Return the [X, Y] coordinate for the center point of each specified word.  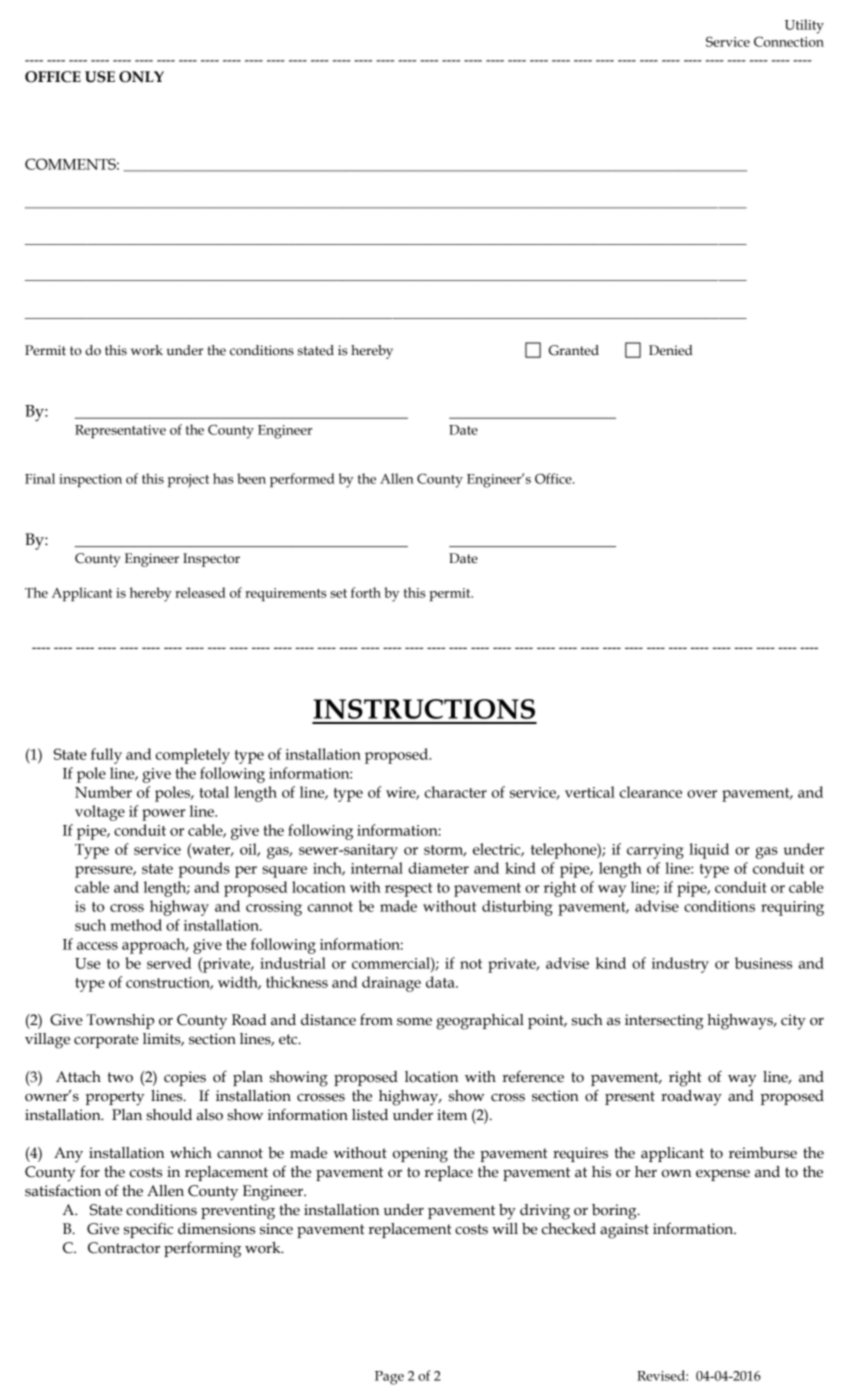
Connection [789, 41]
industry [680, 965]
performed [302, 480]
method [136, 925]
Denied [671, 350]
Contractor [124, 1248]
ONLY [141, 77]
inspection [90, 480]
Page [389, 1378]
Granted [574, 350]
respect [408, 890]
